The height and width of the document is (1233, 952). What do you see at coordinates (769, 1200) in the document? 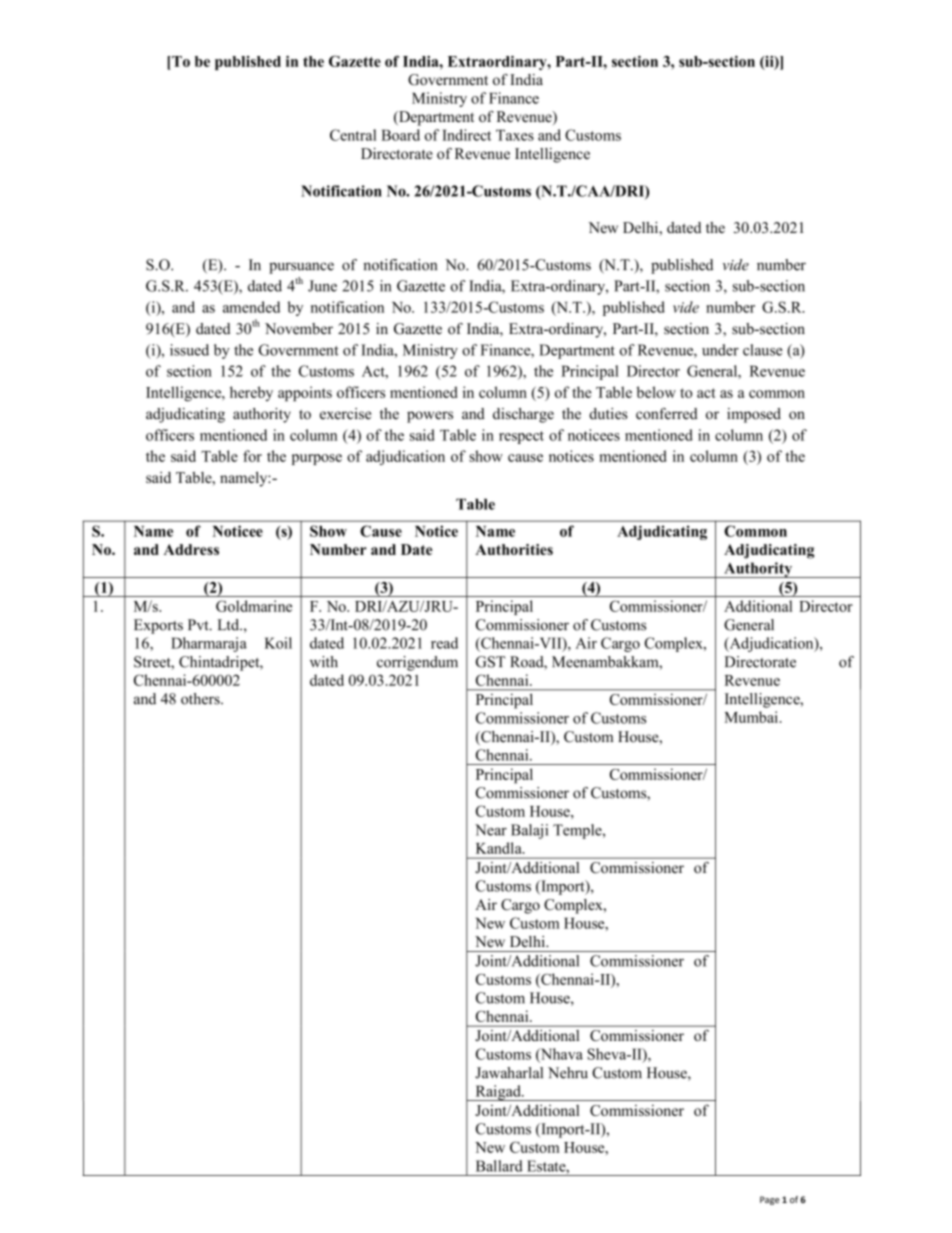
I see `Page` at bounding box center [769, 1200].
